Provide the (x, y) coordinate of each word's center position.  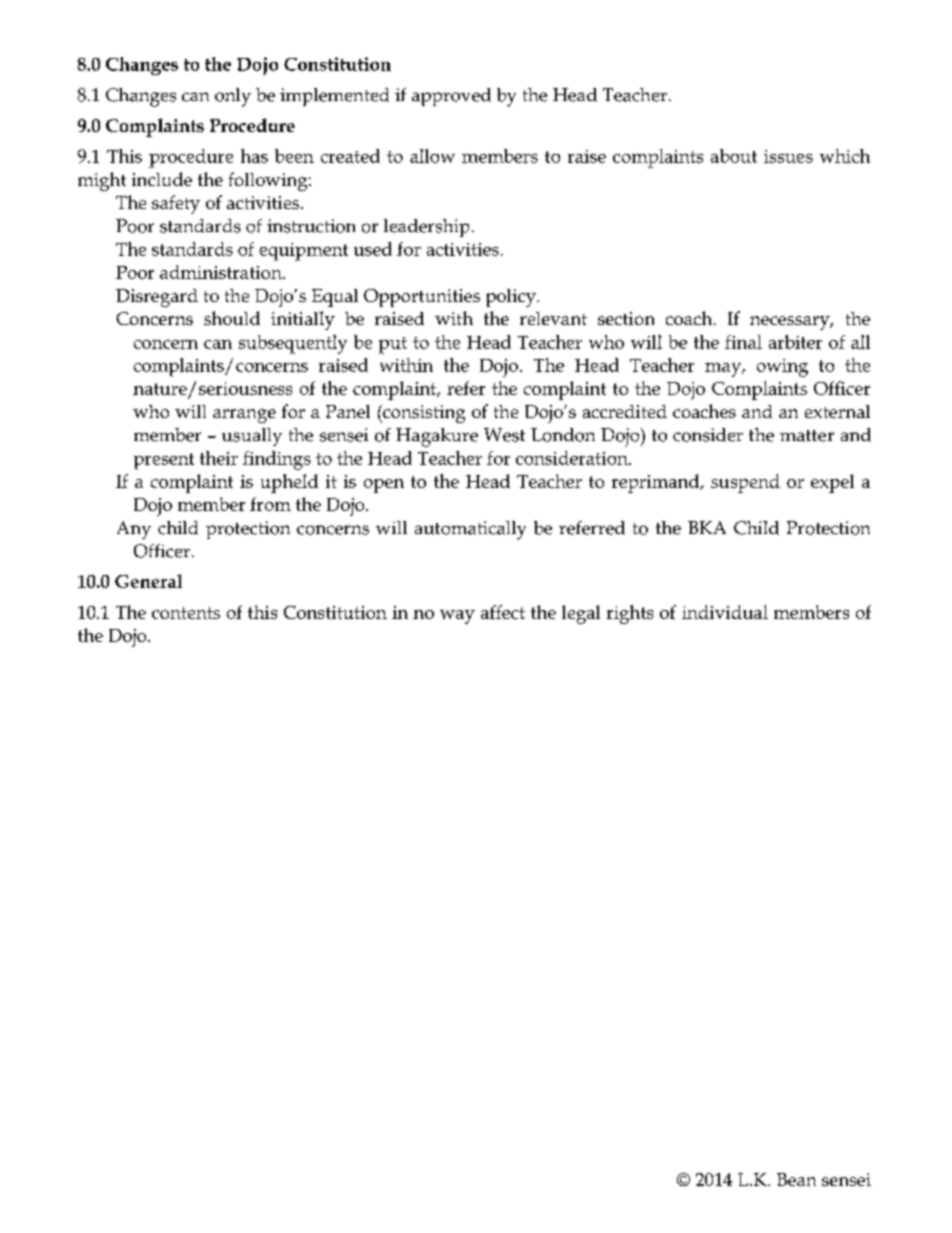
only (233, 97)
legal (581, 614)
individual (725, 612)
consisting (423, 414)
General (148, 581)
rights (630, 614)
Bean (796, 1179)
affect (503, 612)
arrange (244, 416)
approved (451, 97)
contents (186, 613)
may (724, 370)
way (457, 617)
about (734, 156)
